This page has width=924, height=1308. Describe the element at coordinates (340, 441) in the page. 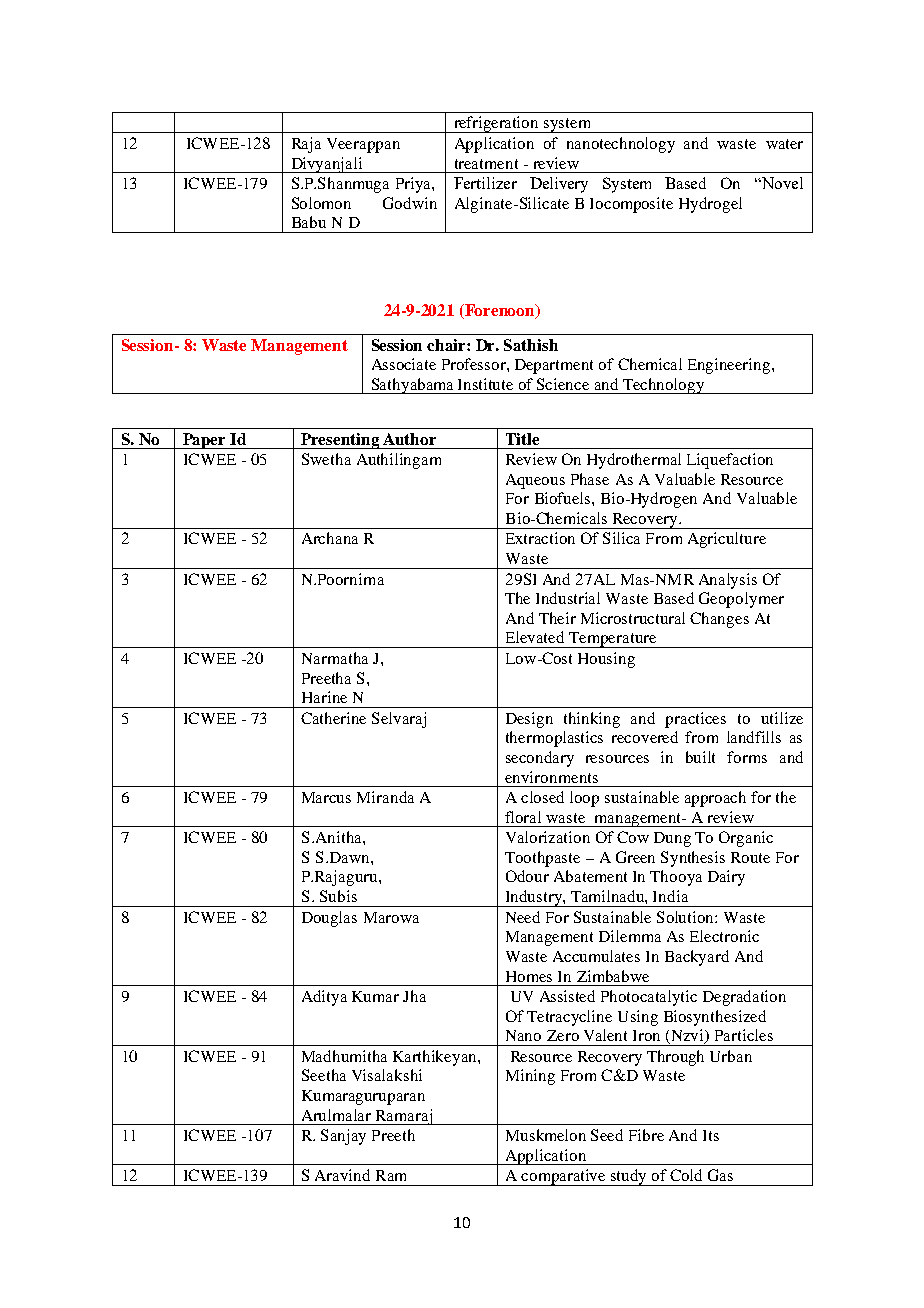

I see `Presenting` at that location.
